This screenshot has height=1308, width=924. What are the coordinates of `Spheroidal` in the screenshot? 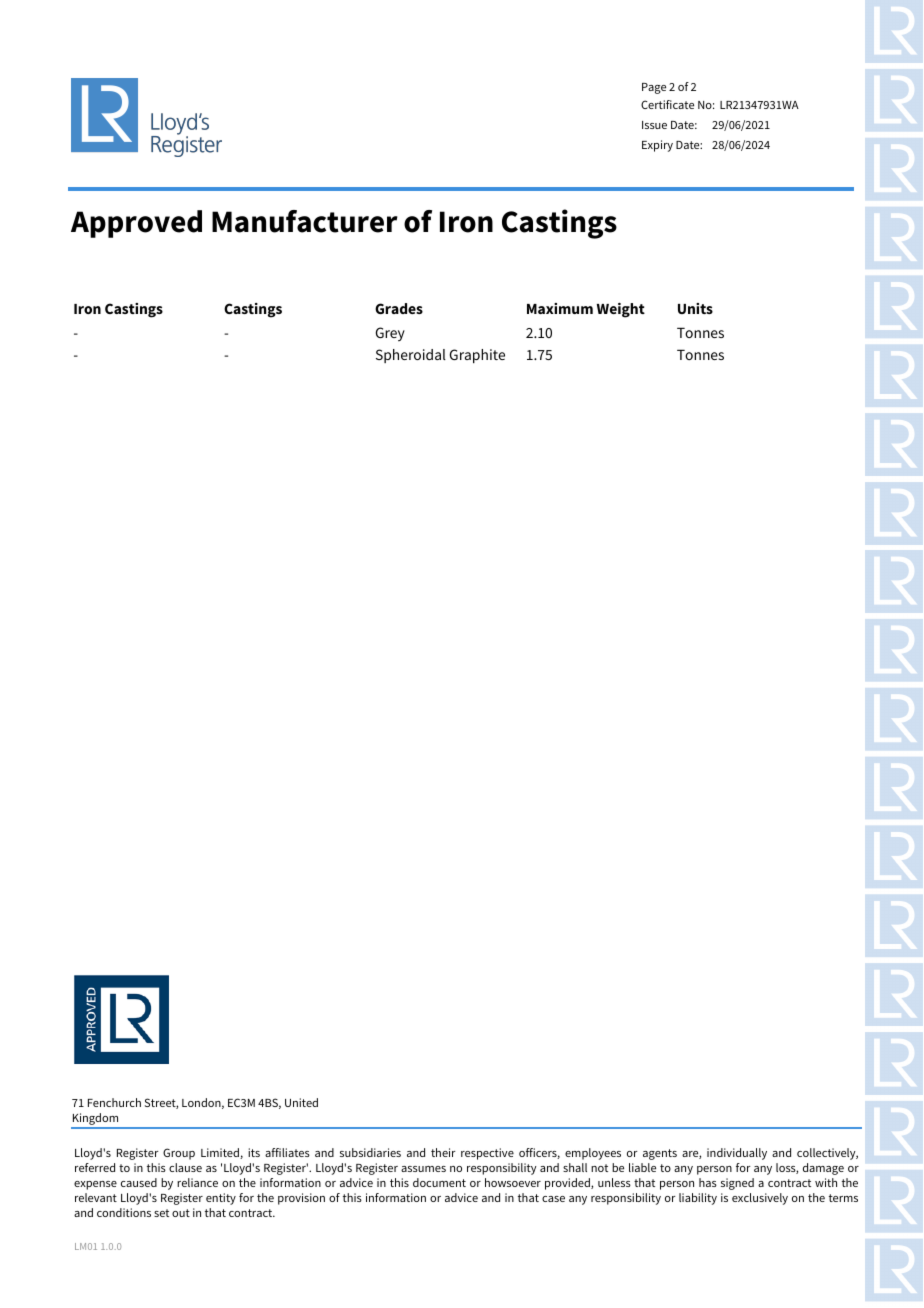 It's located at (411, 356).
